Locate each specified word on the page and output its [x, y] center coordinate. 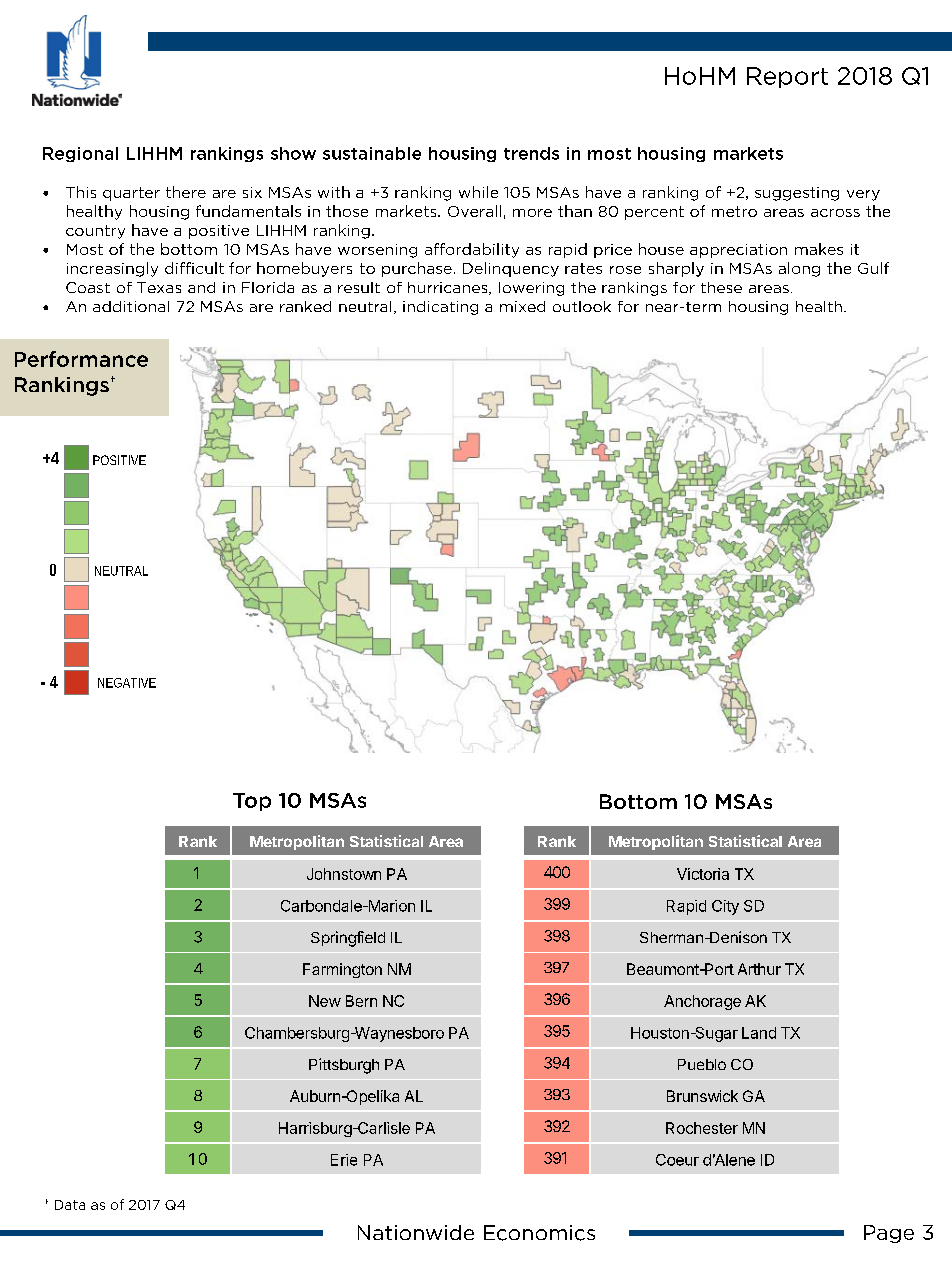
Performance [81, 359]
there [186, 192]
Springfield [348, 939]
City [725, 907]
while [478, 192]
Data [70, 1205]
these [721, 287]
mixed [522, 306]
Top [252, 802]
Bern [361, 1001]
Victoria [703, 874]
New [325, 1001]
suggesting [797, 194]
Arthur [759, 969]
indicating [440, 308]
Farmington [342, 970]
